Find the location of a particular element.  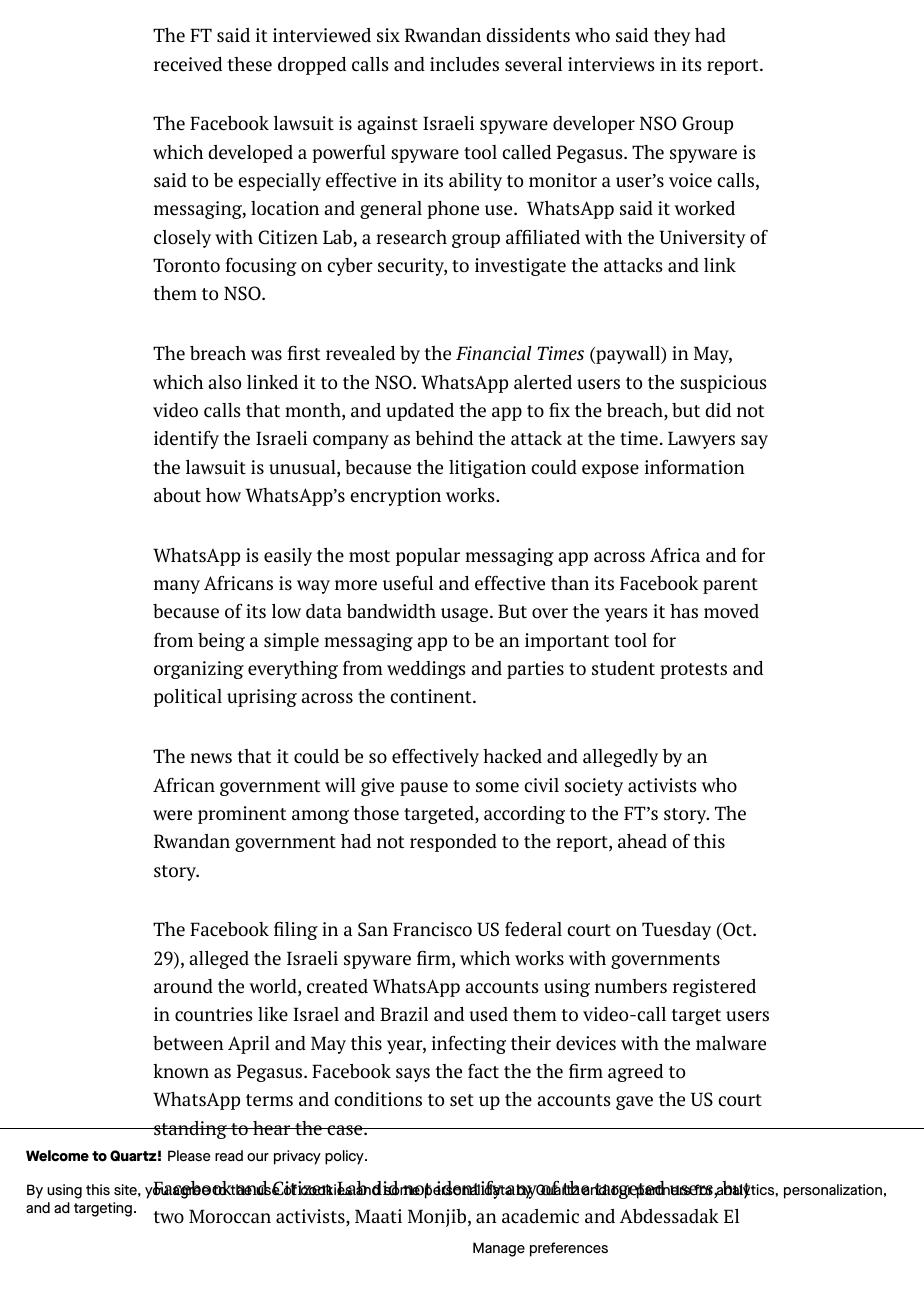

were is located at coordinates (172, 815).
